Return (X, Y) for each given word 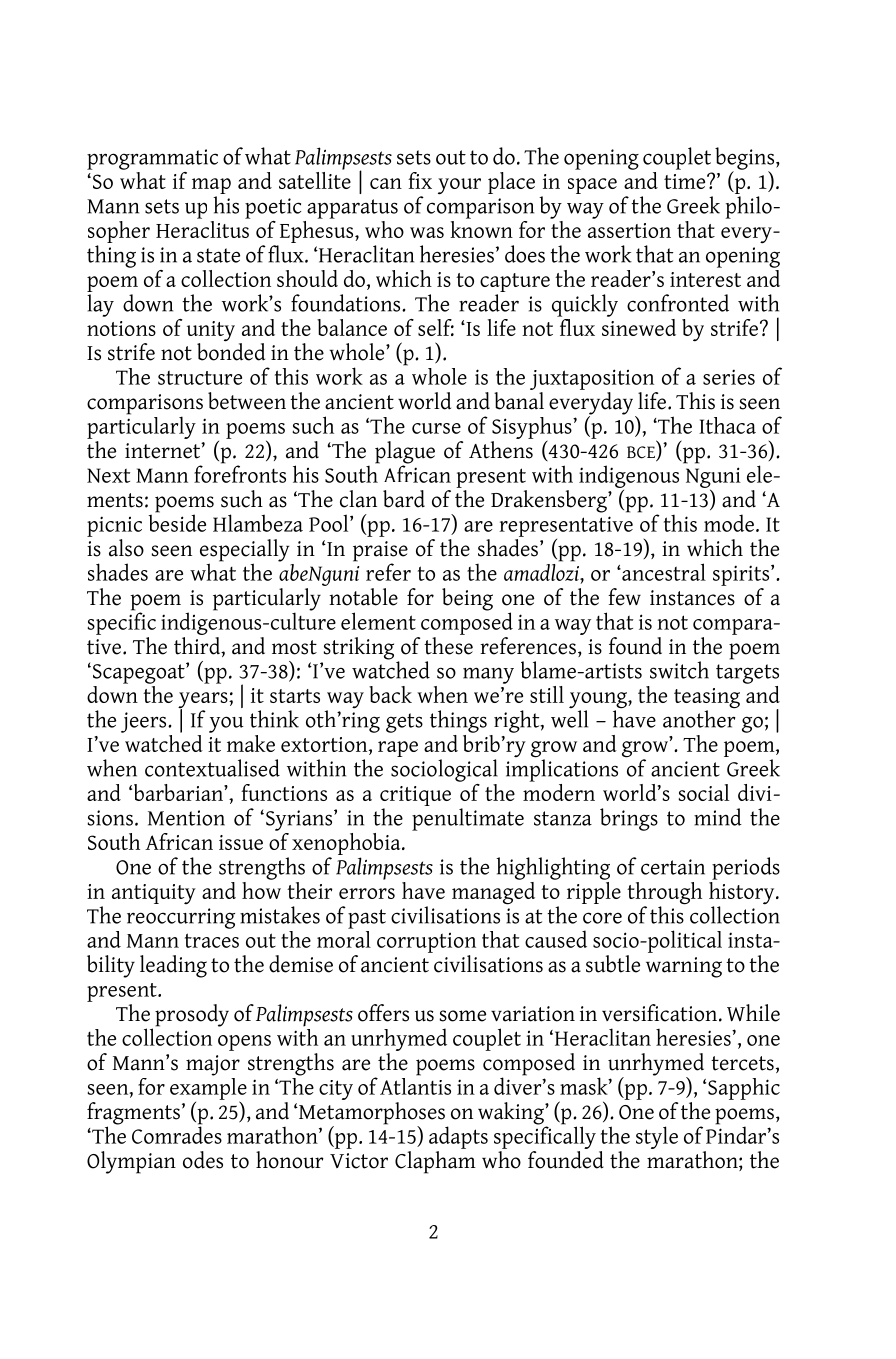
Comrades (177, 1134)
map (211, 186)
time (686, 181)
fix (420, 180)
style (657, 1137)
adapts (458, 1137)
